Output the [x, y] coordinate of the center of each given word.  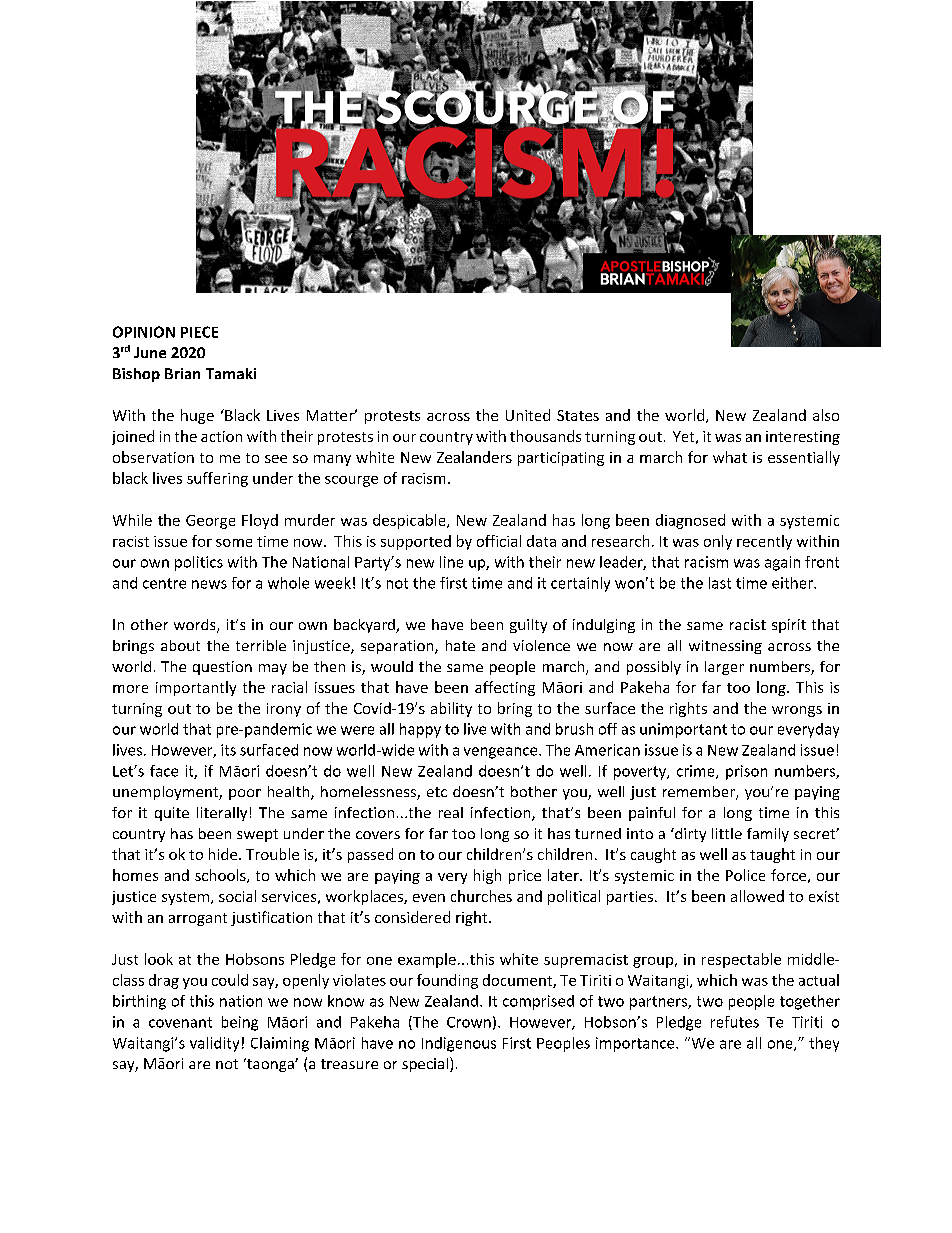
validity [214, 1044]
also [826, 415]
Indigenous [459, 1044]
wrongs [797, 711]
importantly [196, 688]
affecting [505, 688]
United [528, 415]
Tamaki [231, 373]
